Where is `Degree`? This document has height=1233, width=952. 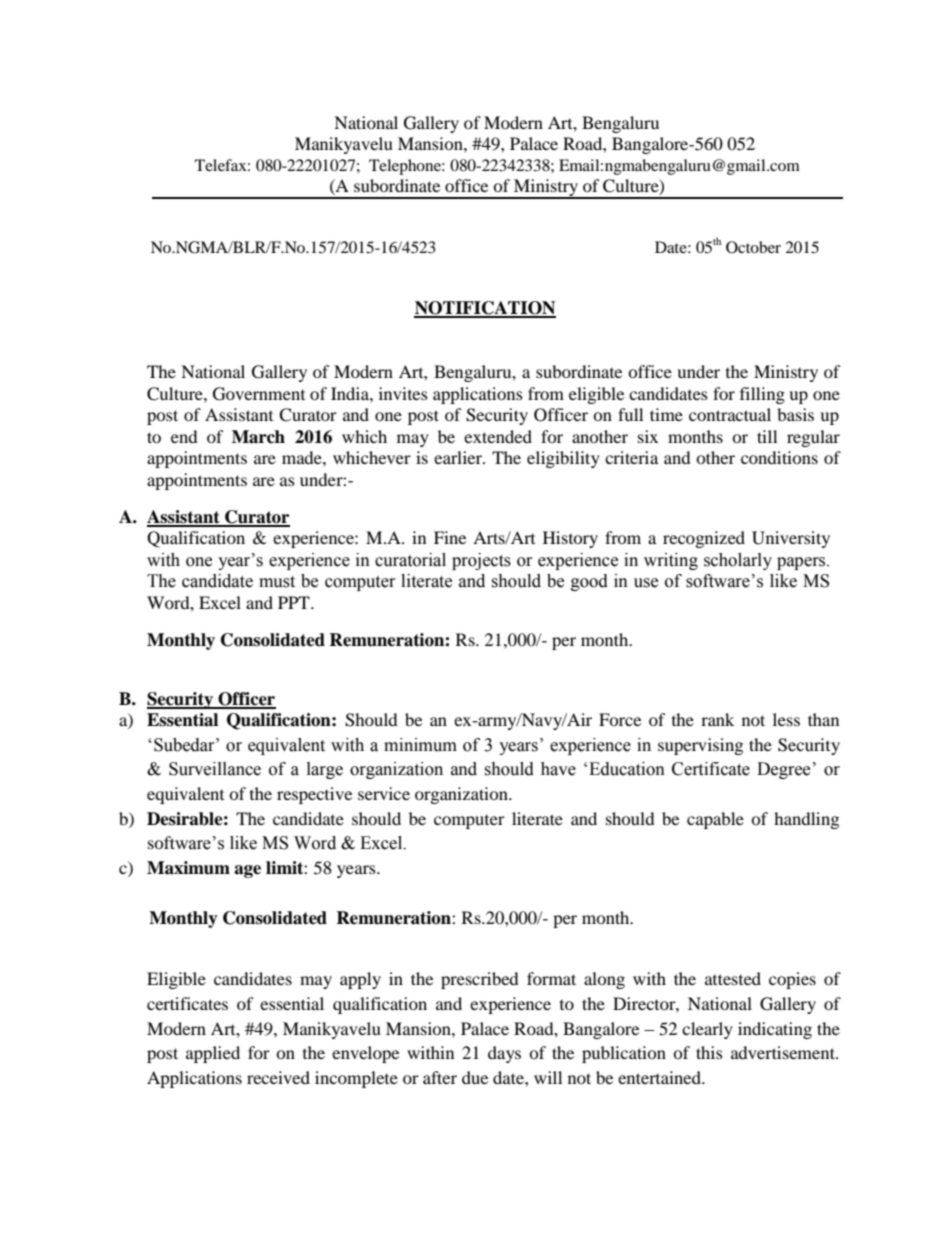
Degree is located at coordinates (783, 770).
